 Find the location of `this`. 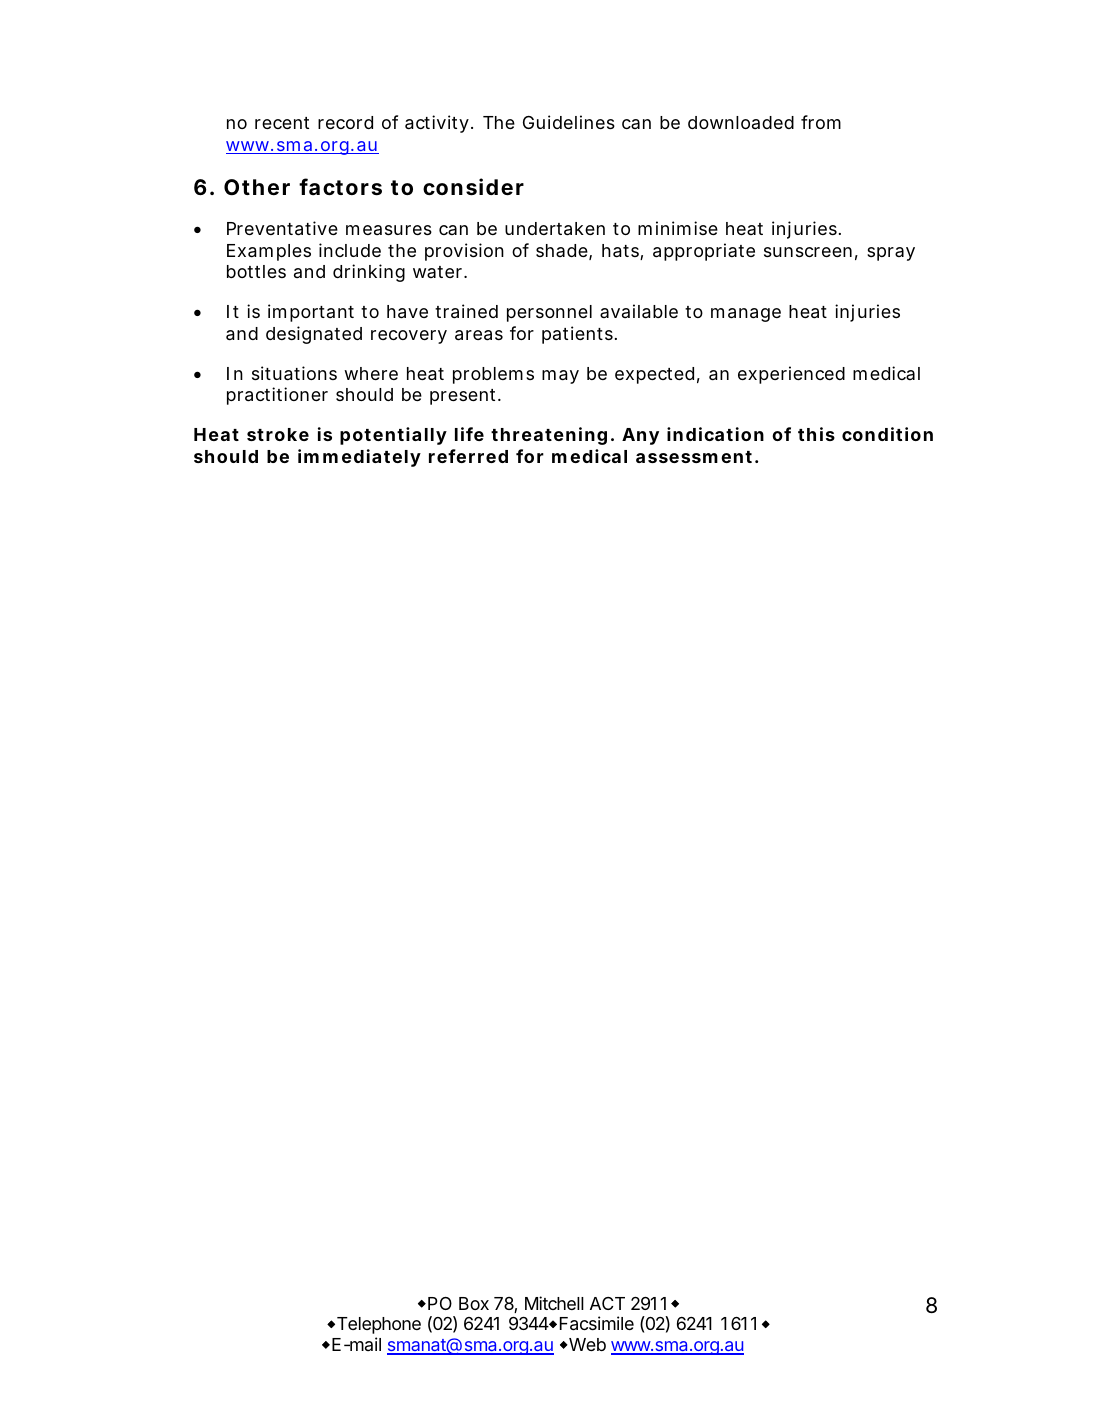

this is located at coordinates (816, 434).
